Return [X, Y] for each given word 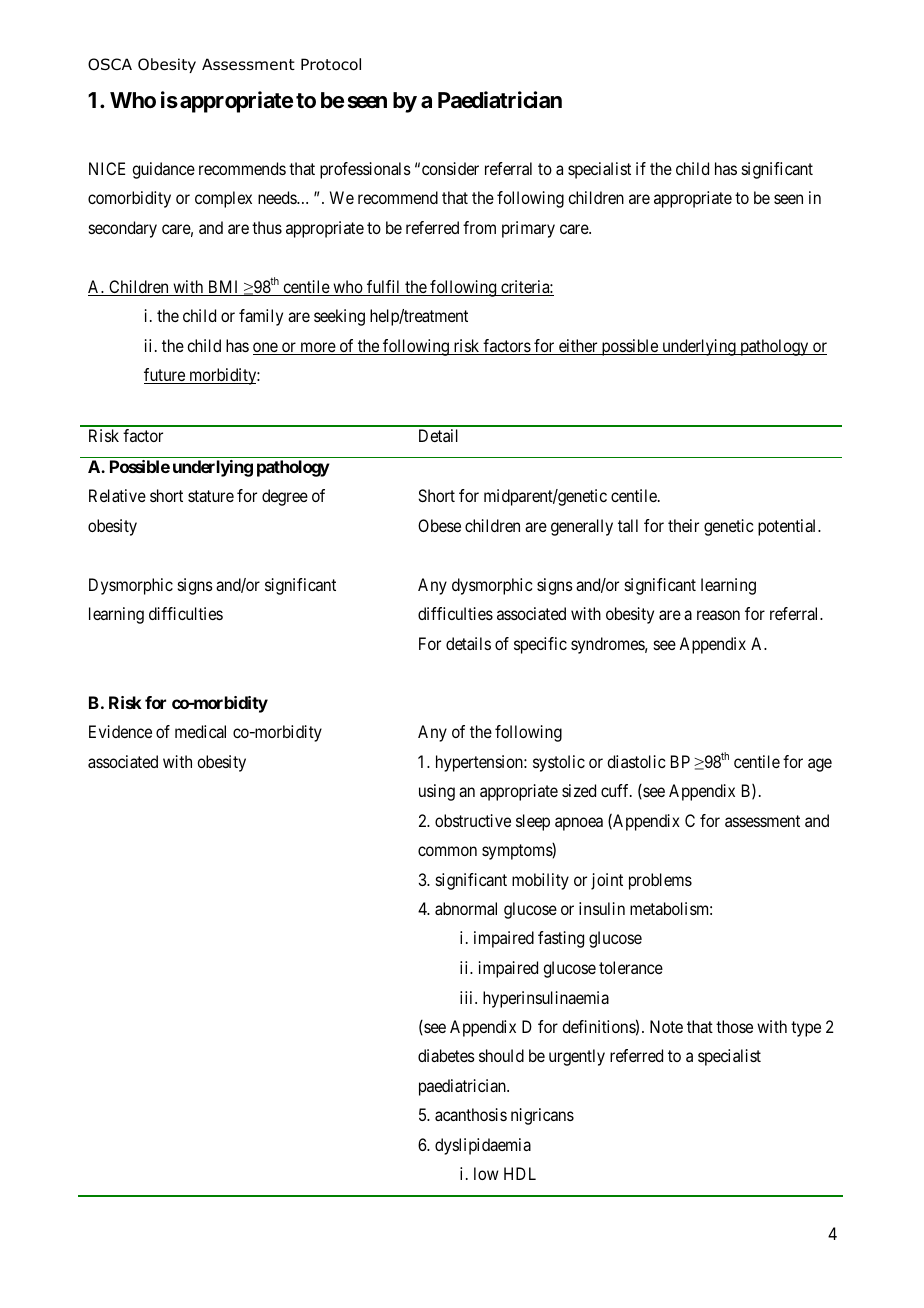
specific [540, 645]
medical [200, 731]
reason [718, 615]
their [683, 525]
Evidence [120, 731]
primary [528, 229]
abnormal [466, 908]
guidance [163, 170]
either [578, 347]
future [165, 376]
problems [660, 881]
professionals [365, 170]
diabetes [446, 1055]
